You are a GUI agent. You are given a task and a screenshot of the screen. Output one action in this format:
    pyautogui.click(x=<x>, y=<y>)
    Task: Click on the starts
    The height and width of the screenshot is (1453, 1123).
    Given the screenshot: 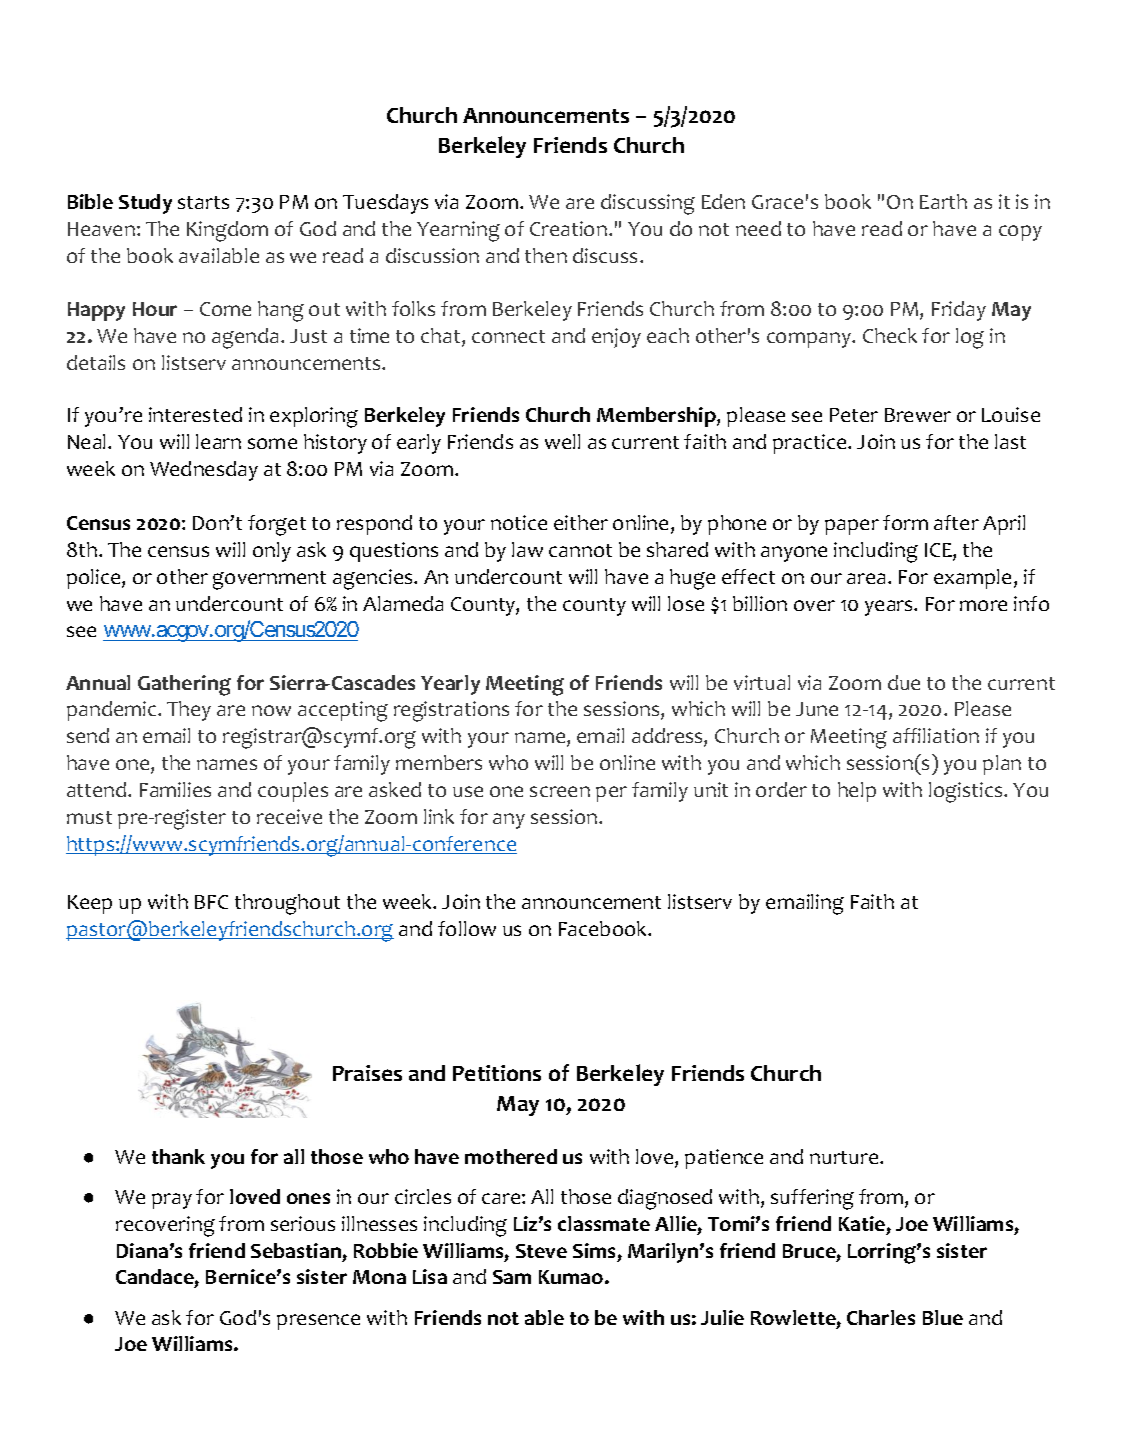 What is the action you would take?
    pyautogui.click(x=203, y=202)
